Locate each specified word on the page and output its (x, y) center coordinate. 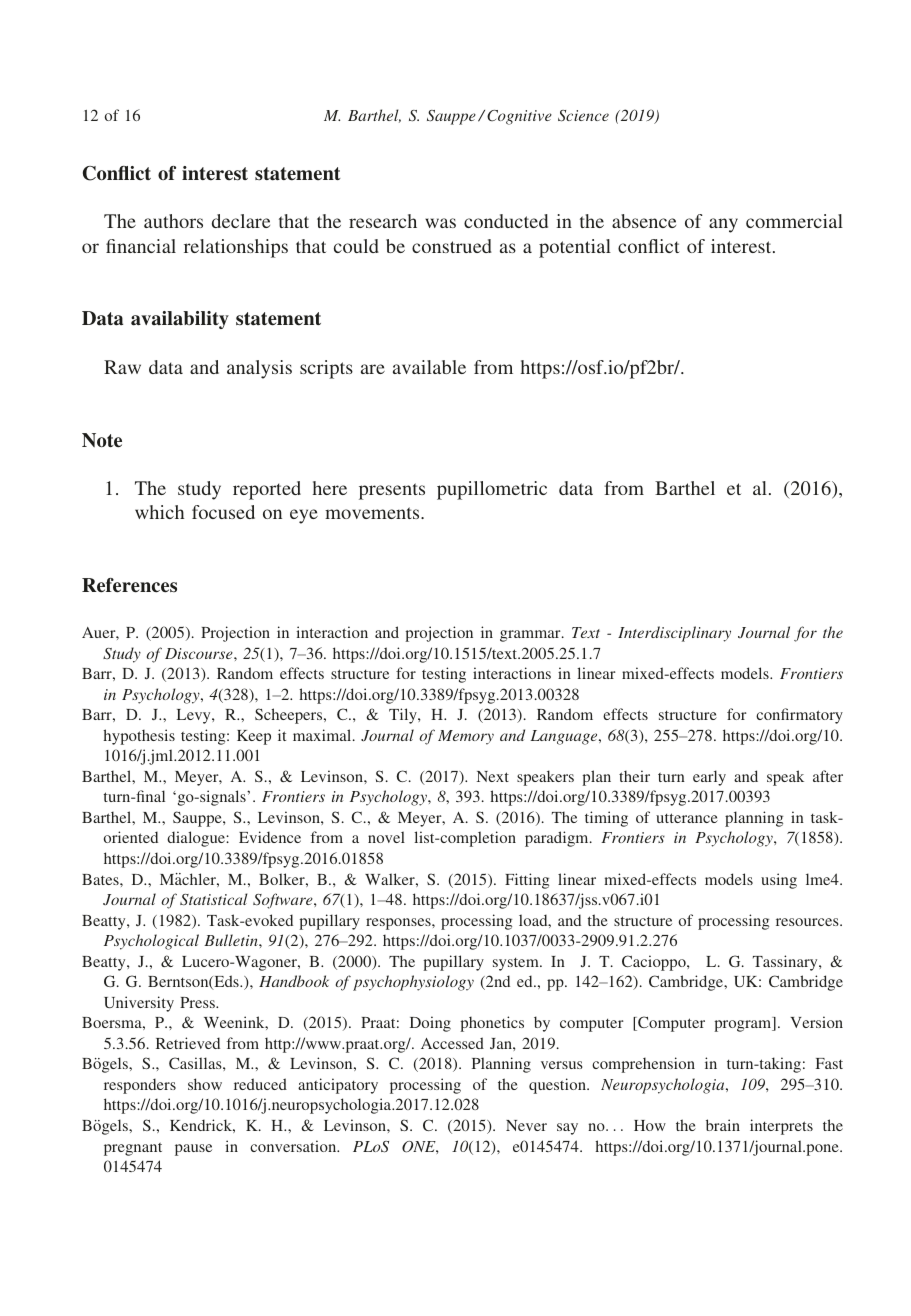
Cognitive (519, 117)
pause (193, 1150)
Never (526, 1125)
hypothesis (139, 737)
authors (173, 221)
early (709, 778)
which (159, 512)
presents (392, 491)
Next (493, 776)
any (723, 225)
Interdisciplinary (674, 634)
